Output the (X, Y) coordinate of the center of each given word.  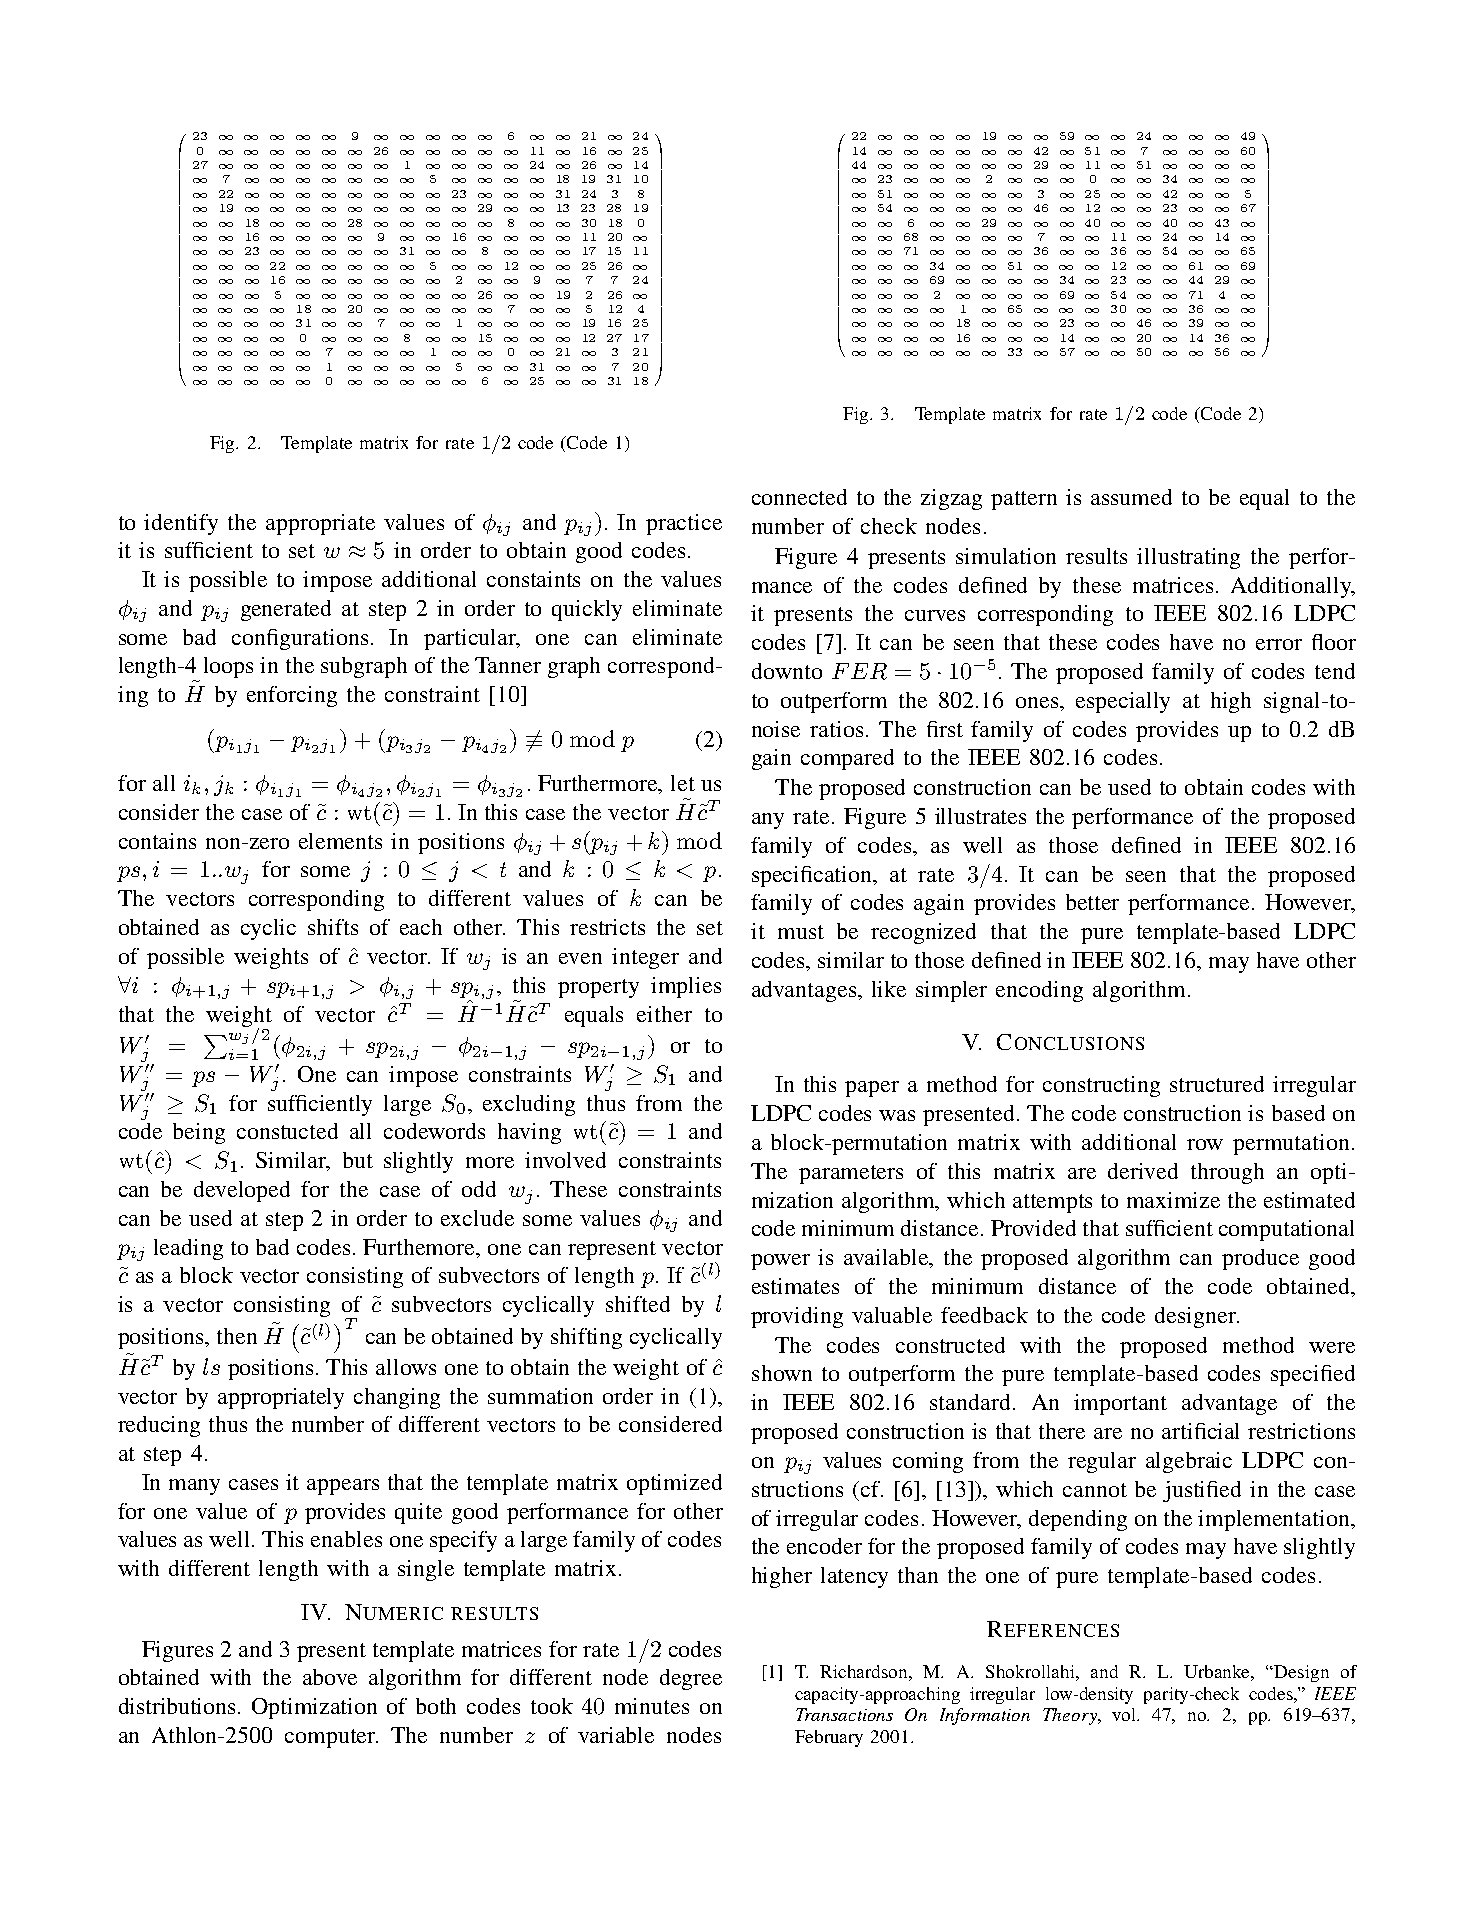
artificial (1200, 1431)
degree (691, 1679)
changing (397, 1398)
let (683, 783)
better (1092, 902)
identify (181, 524)
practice (684, 524)
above (330, 1677)
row (1205, 1144)
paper (872, 1089)
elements (340, 841)
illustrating (1188, 558)
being (199, 1133)
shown (782, 1373)
